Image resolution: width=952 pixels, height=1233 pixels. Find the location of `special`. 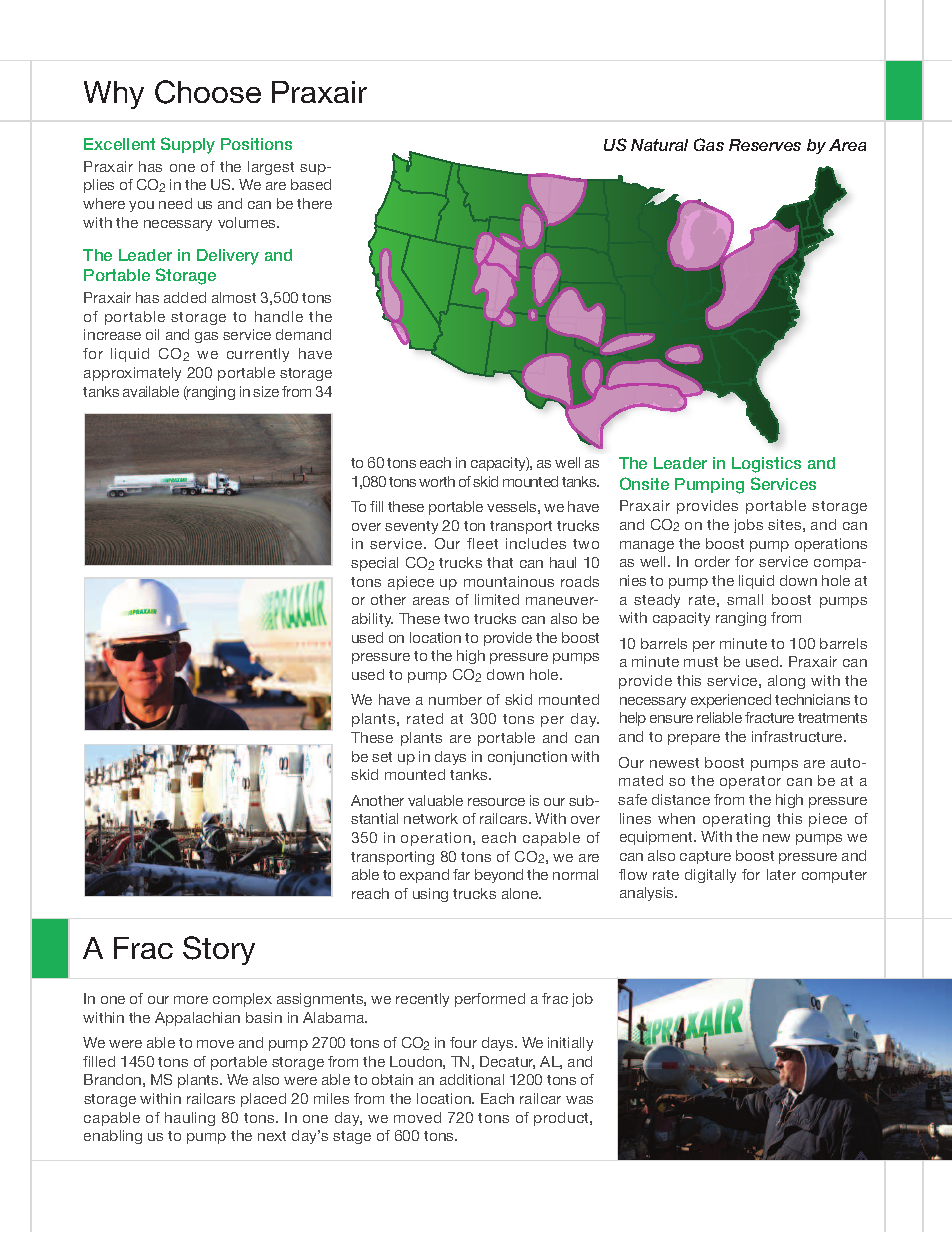

special is located at coordinates (374, 564).
